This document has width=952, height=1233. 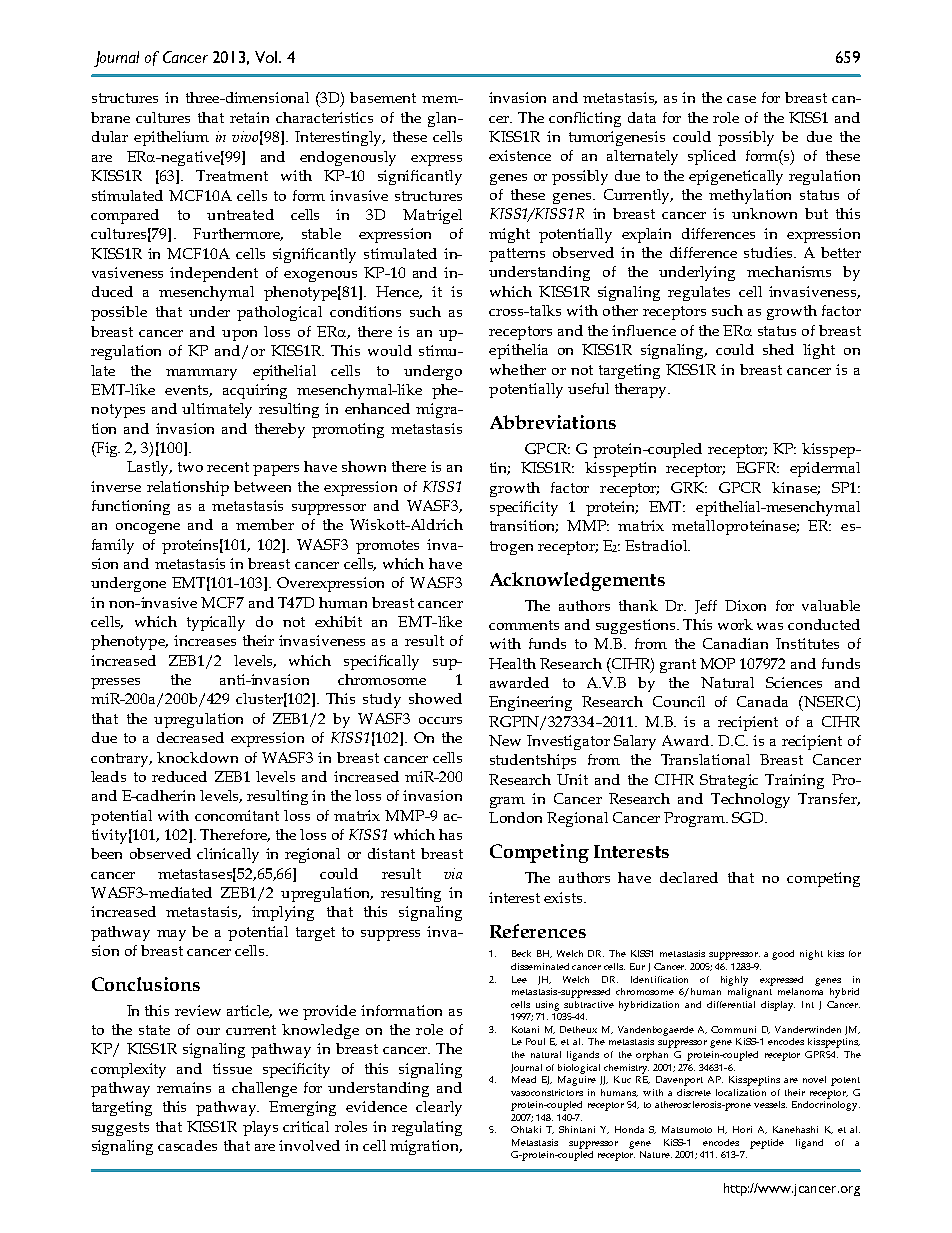 What do you see at coordinates (518, 369) in the document?
I see `whether` at bounding box center [518, 369].
